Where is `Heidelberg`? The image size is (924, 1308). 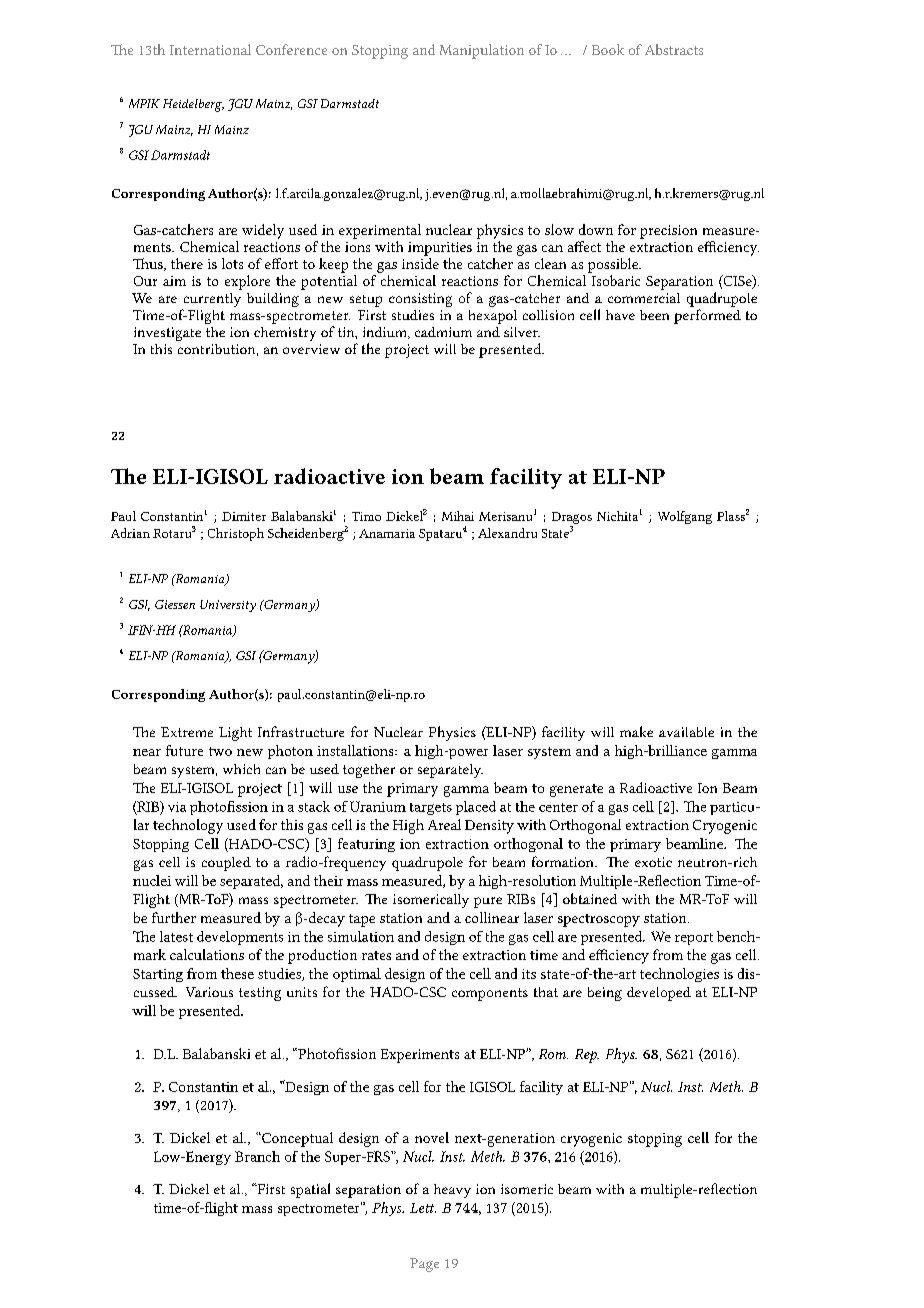
Heidelberg is located at coordinates (193, 105).
